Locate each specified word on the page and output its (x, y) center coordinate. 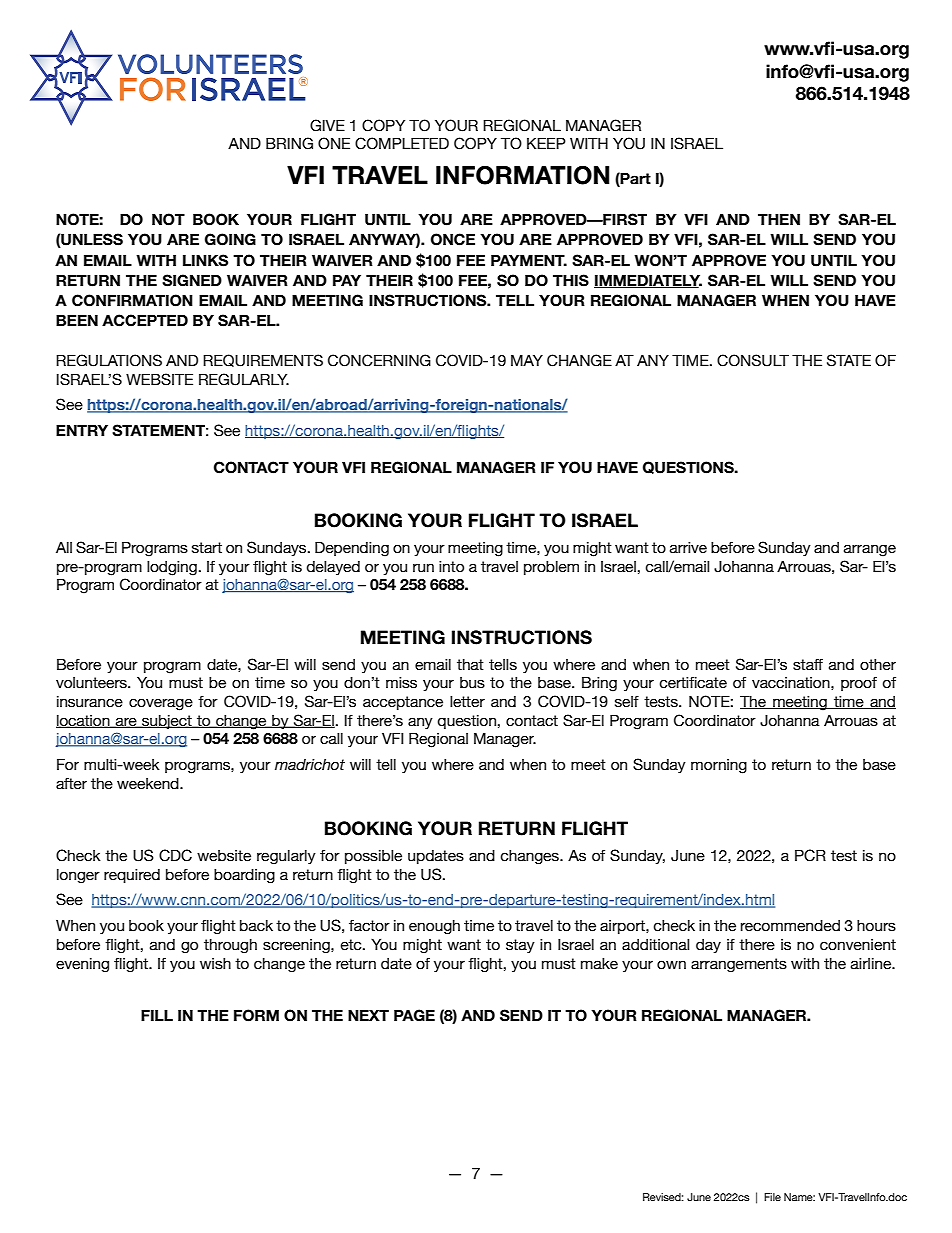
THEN (779, 219)
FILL (157, 1015)
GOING (230, 239)
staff (808, 664)
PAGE (414, 1015)
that (470, 664)
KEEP (546, 143)
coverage (161, 704)
